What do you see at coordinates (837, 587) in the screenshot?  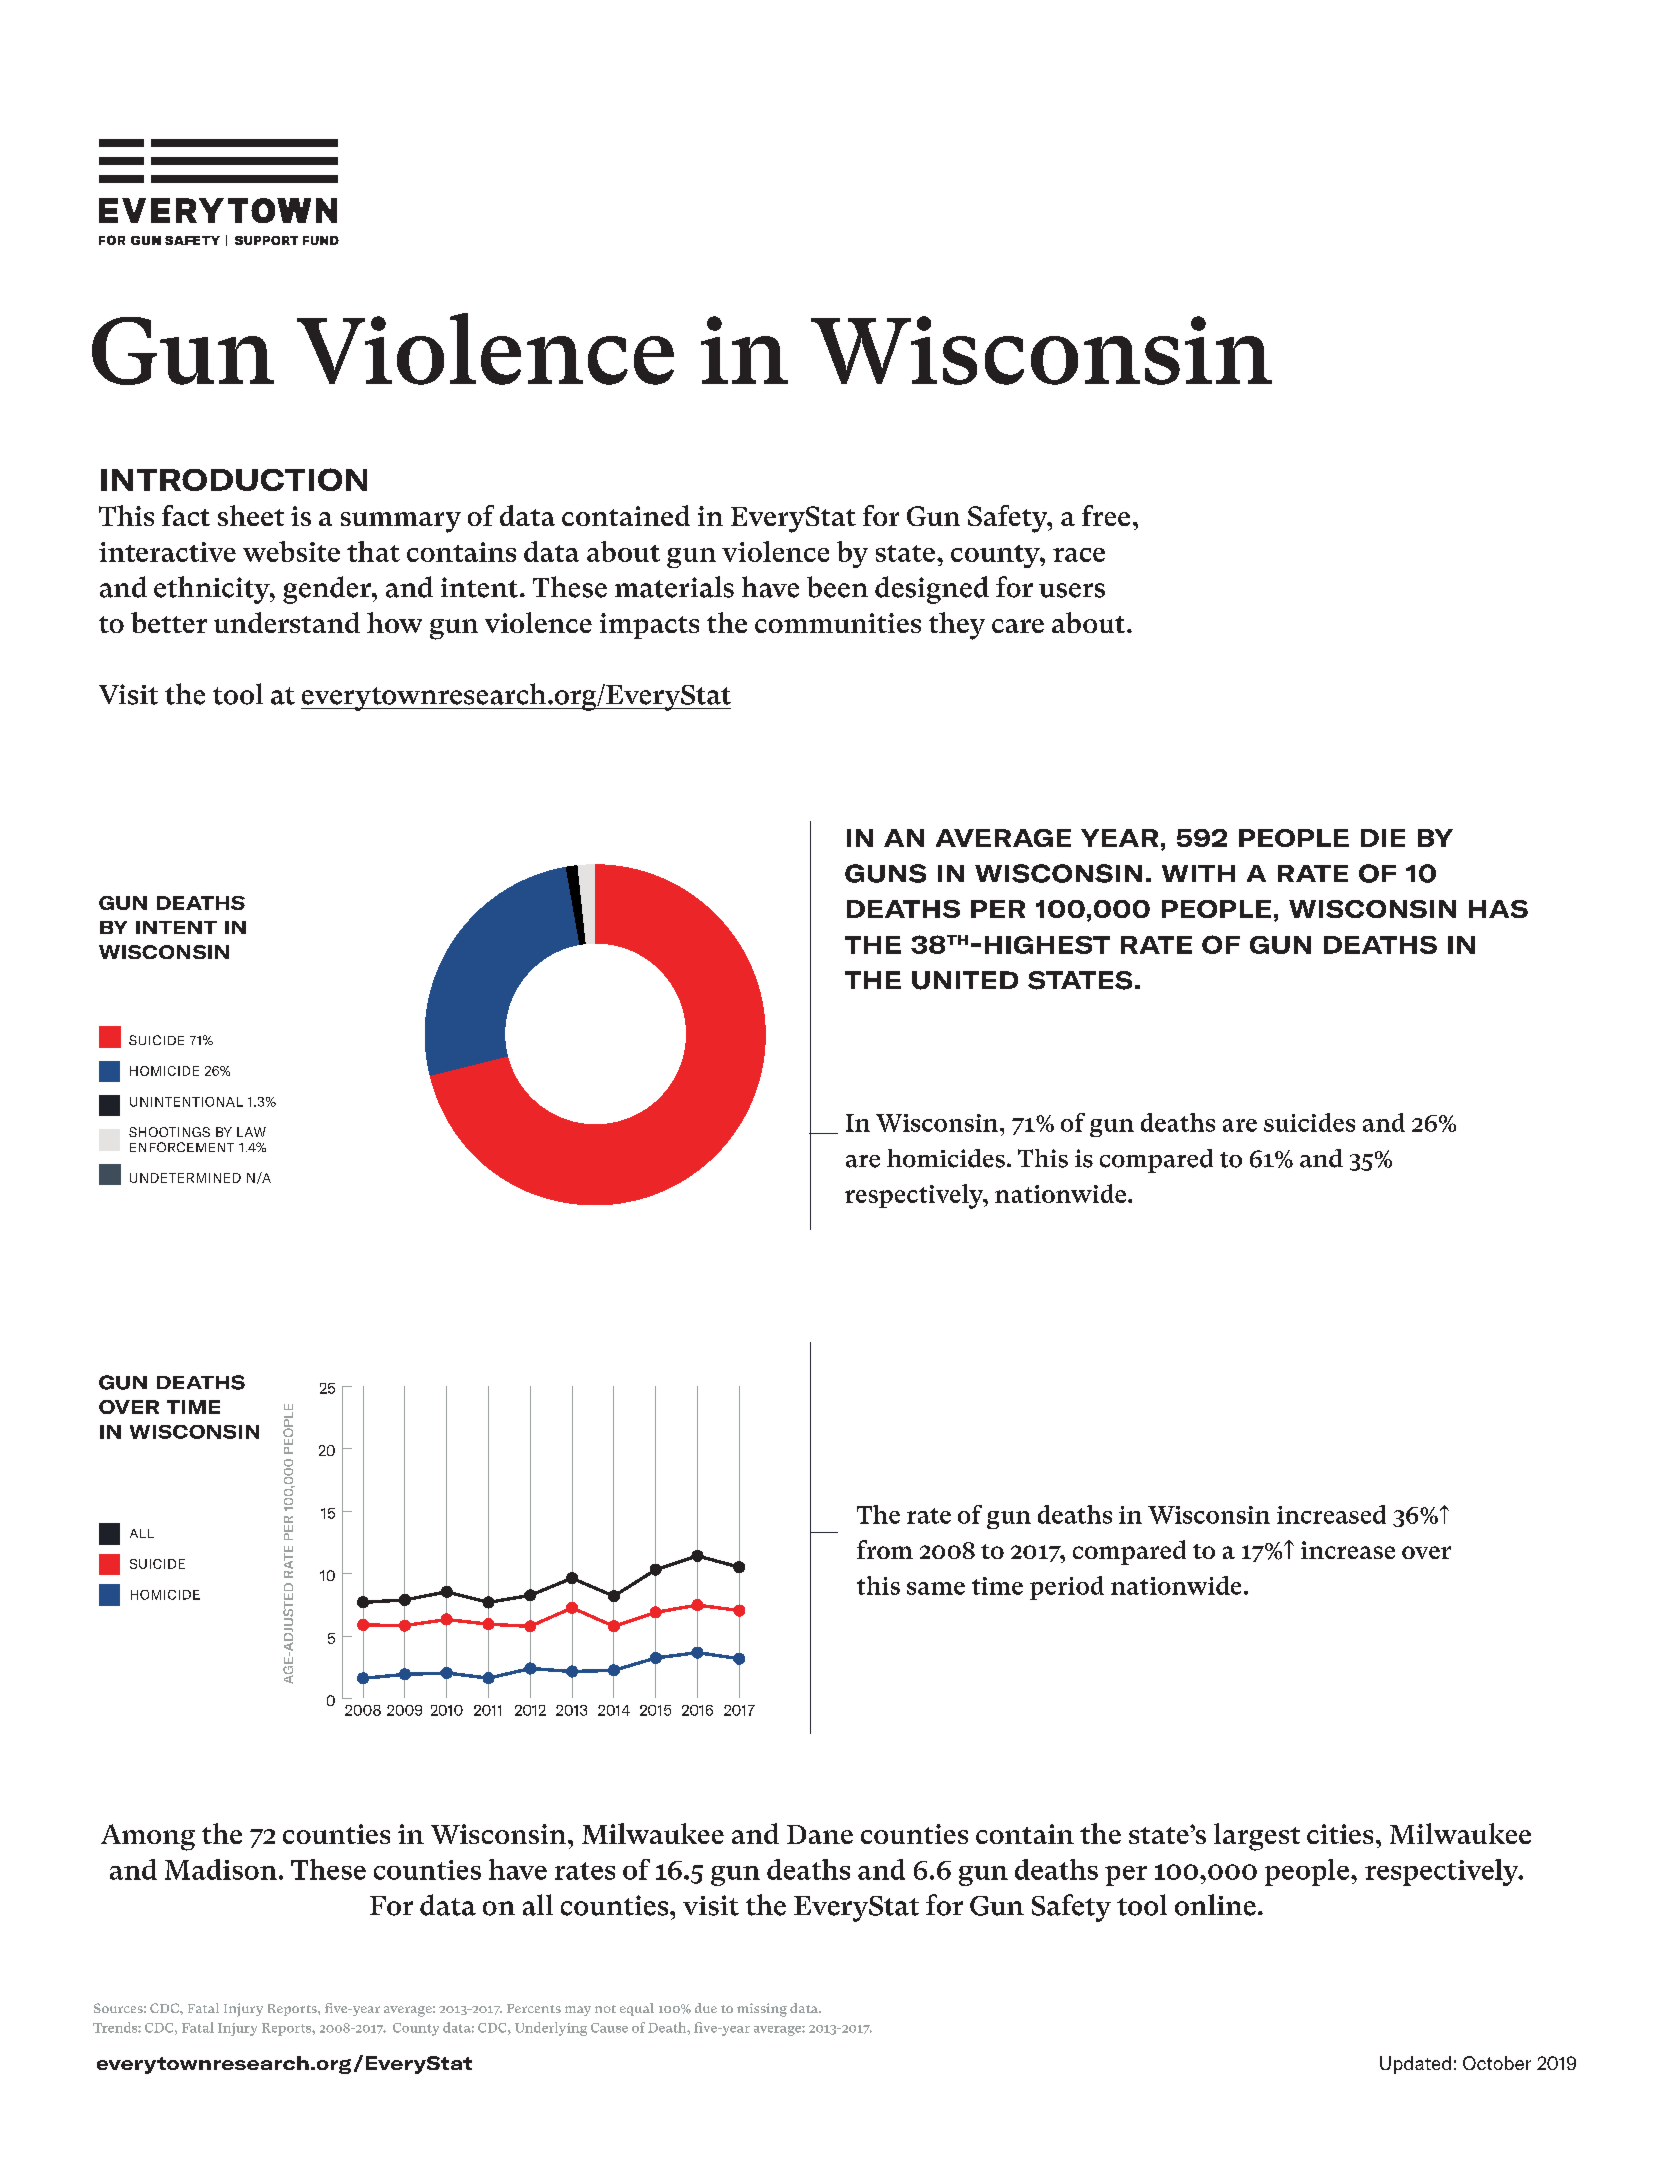 I see `been` at bounding box center [837, 587].
